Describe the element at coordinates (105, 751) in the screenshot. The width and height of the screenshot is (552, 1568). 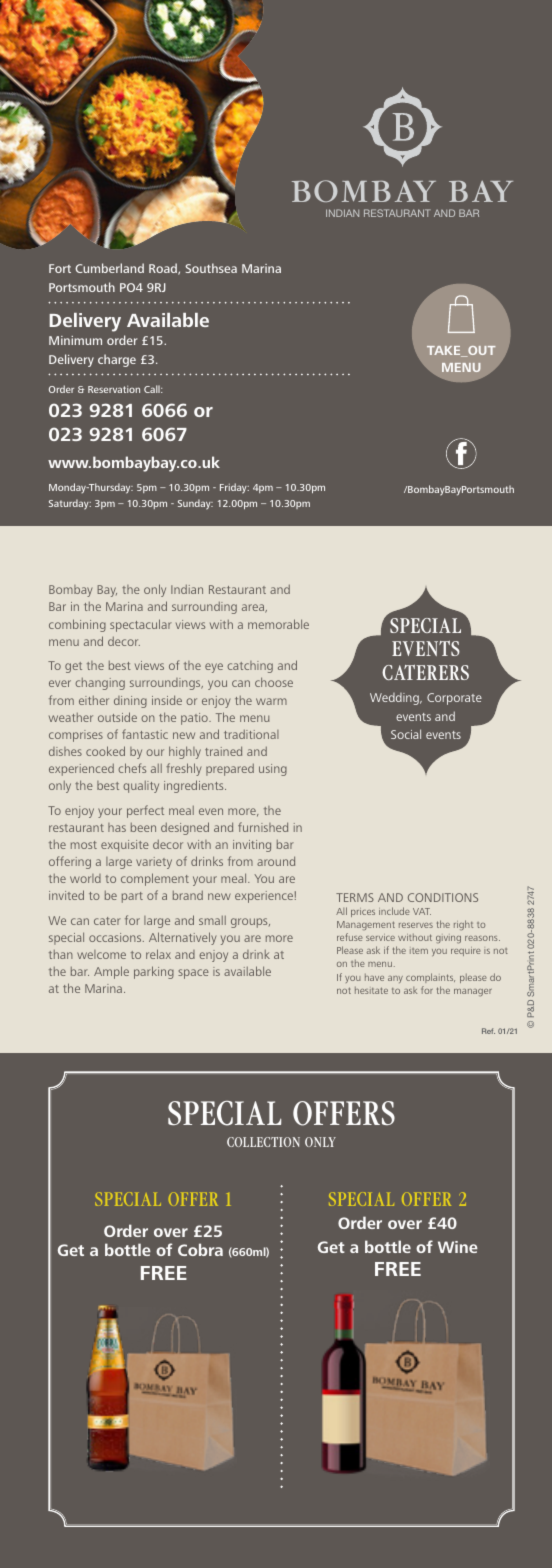
I see `cooked` at that location.
